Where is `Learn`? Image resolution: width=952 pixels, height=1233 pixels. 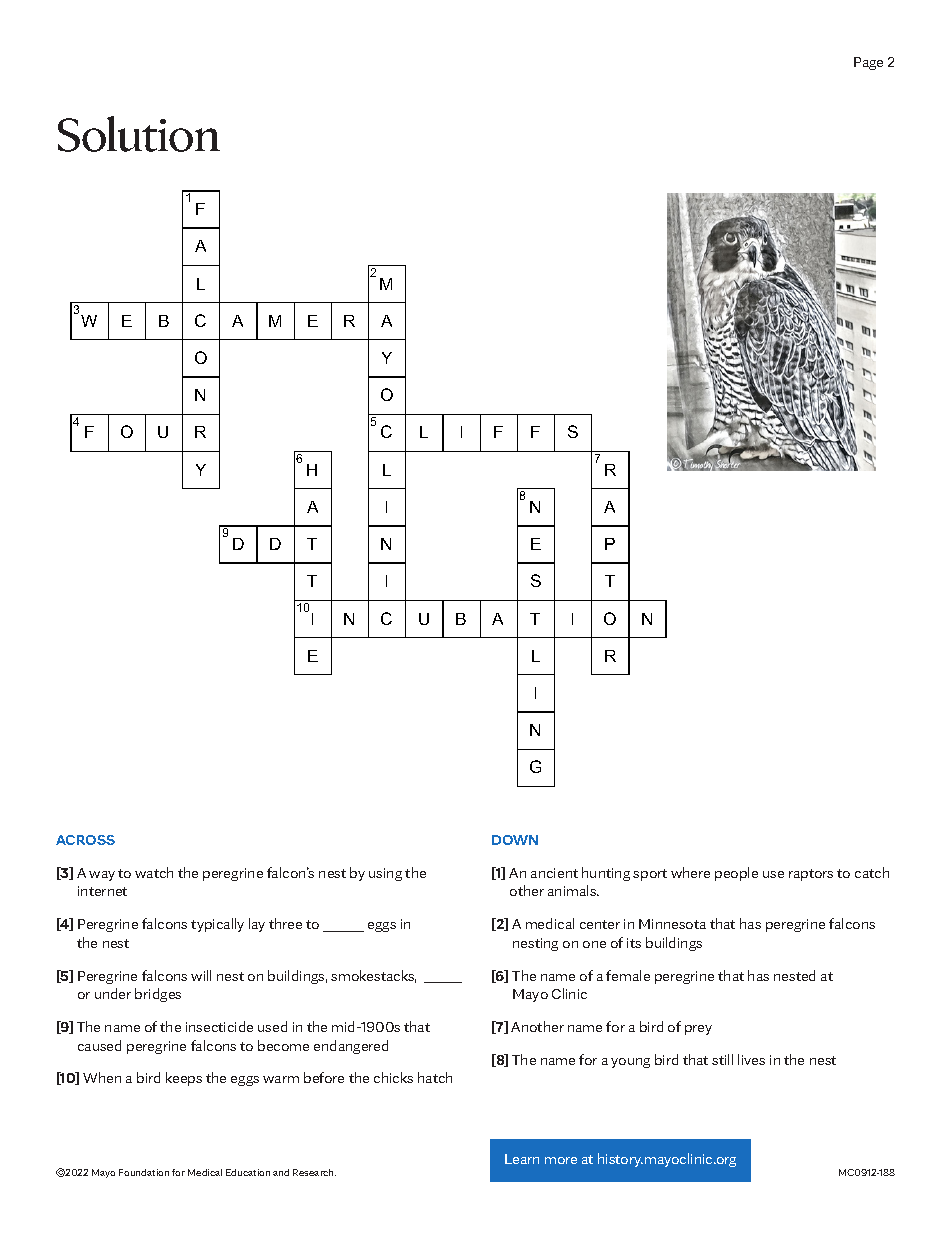
Learn is located at coordinates (522, 1159).
